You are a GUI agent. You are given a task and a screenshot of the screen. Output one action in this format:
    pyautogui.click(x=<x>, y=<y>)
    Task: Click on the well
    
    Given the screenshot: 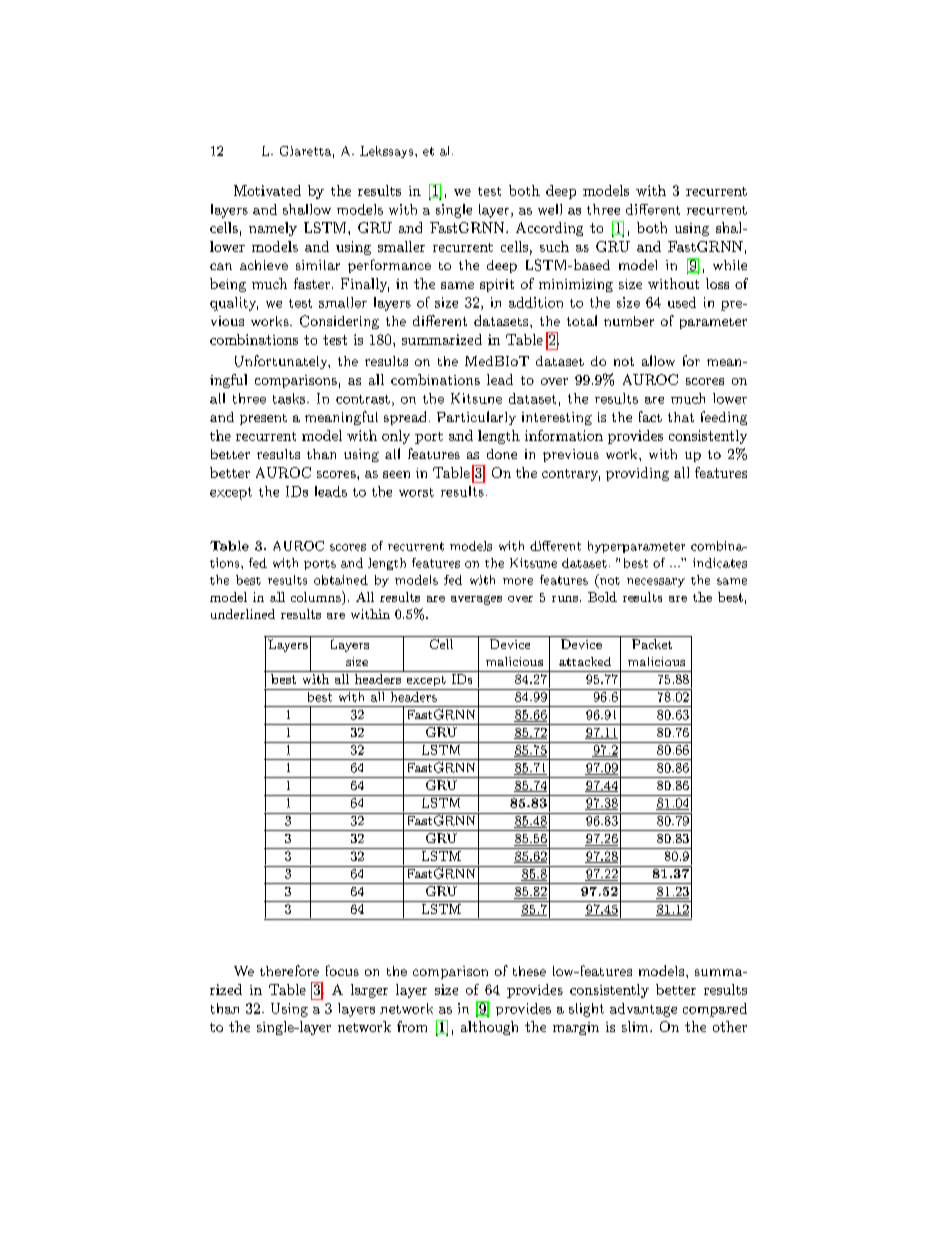 What is the action you would take?
    pyautogui.click(x=550, y=209)
